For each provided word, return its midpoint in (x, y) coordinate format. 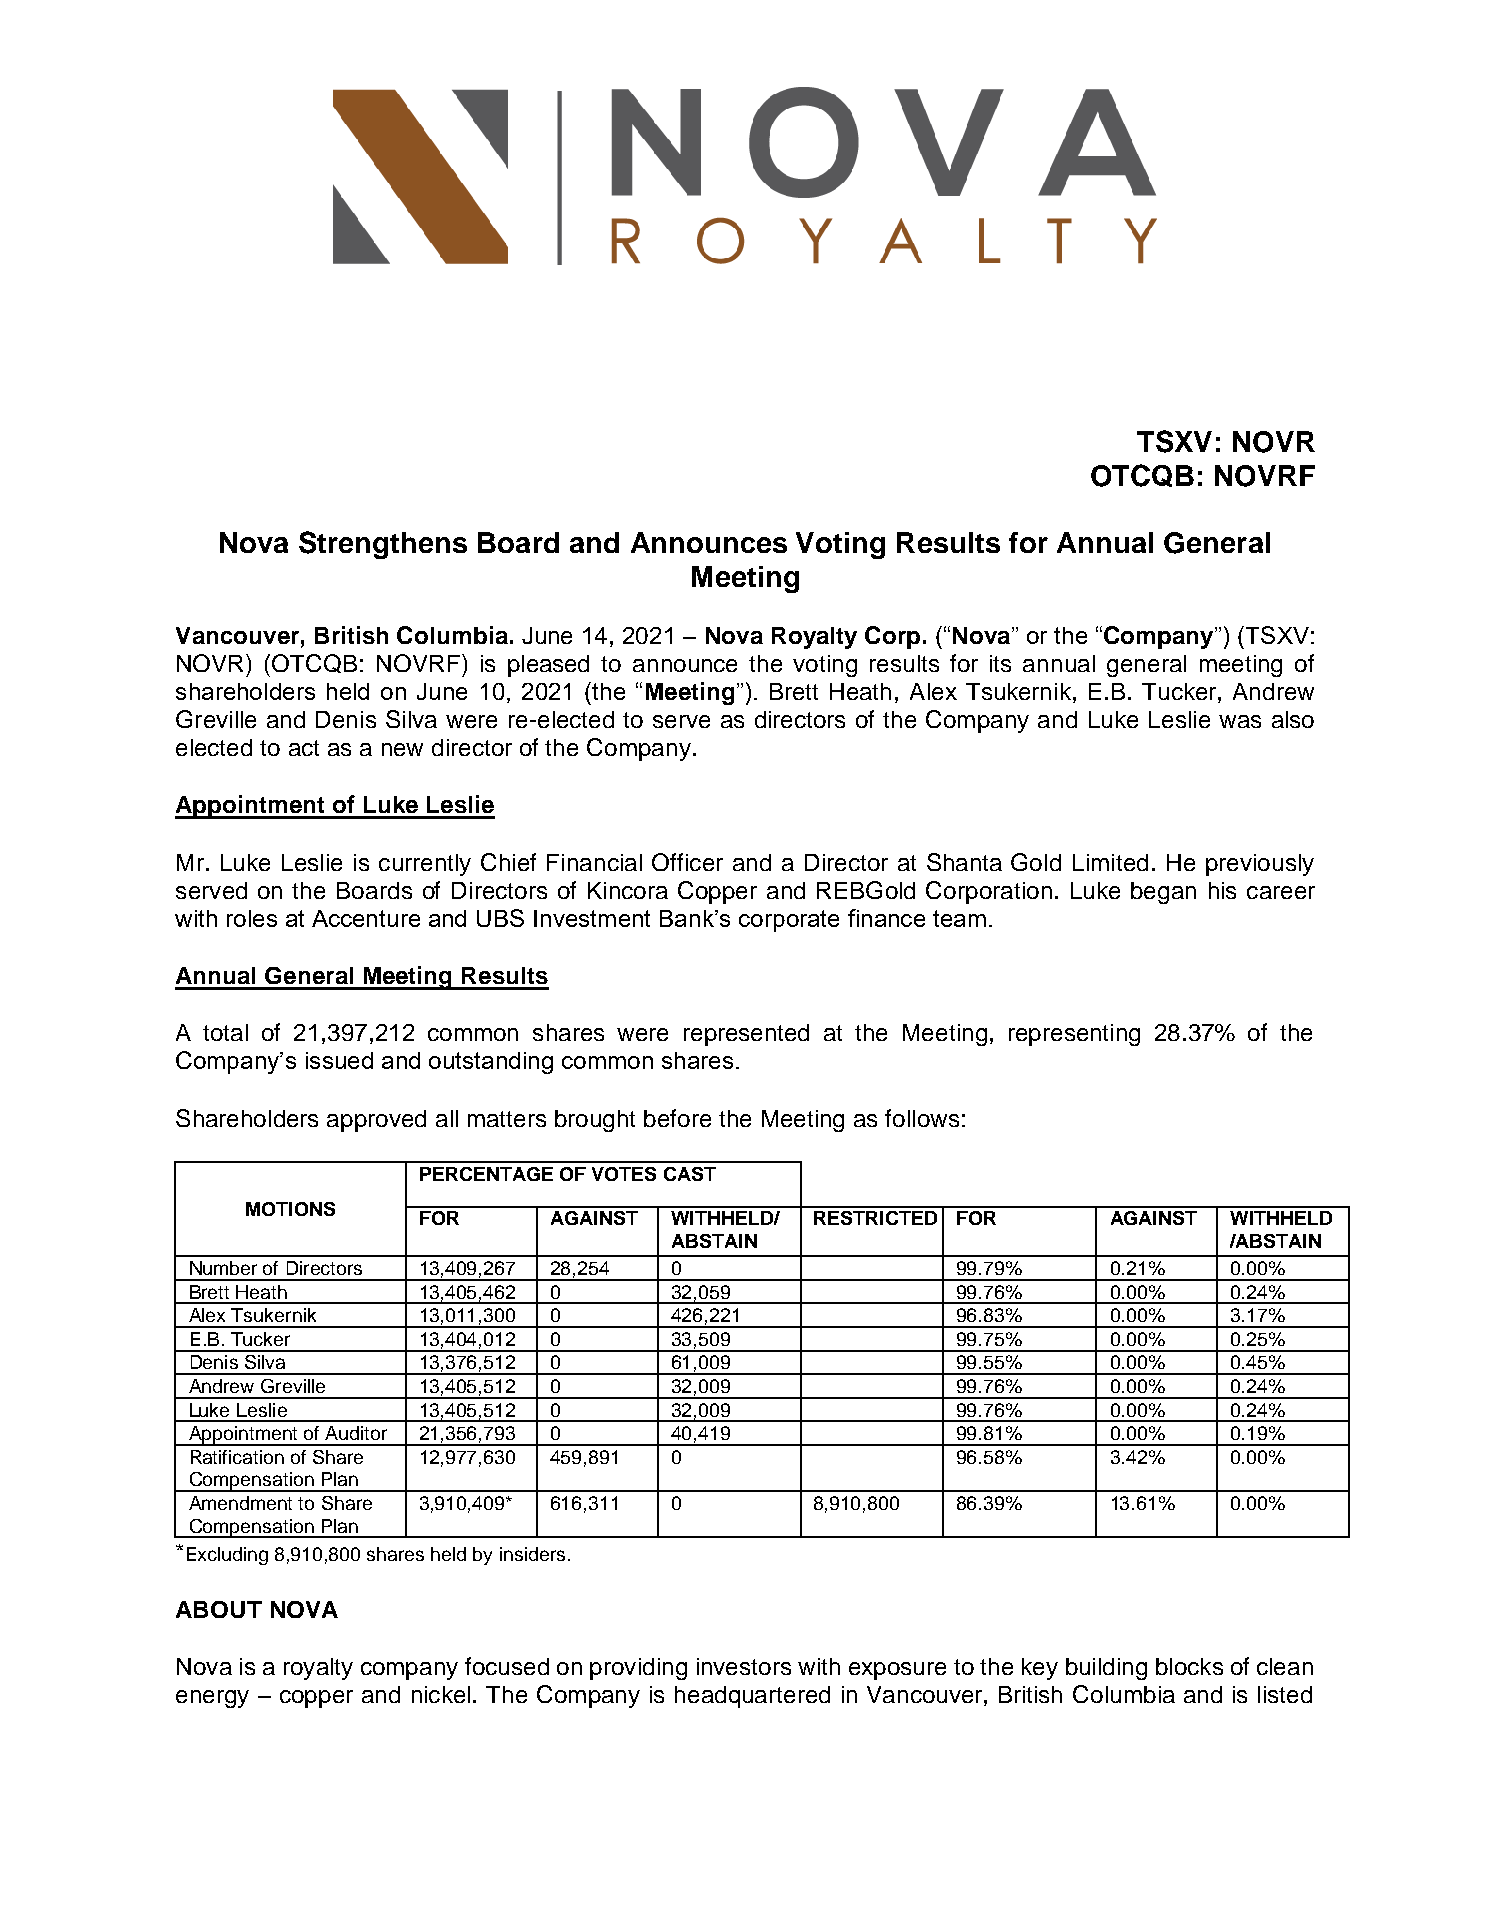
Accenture (366, 918)
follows (922, 1118)
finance (886, 918)
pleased (548, 666)
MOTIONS (290, 1209)
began (1163, 893)
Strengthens (383, 545)
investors (744, 1666)
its (1000, 663)
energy (212, 1699)
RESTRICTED (875, 1218)
